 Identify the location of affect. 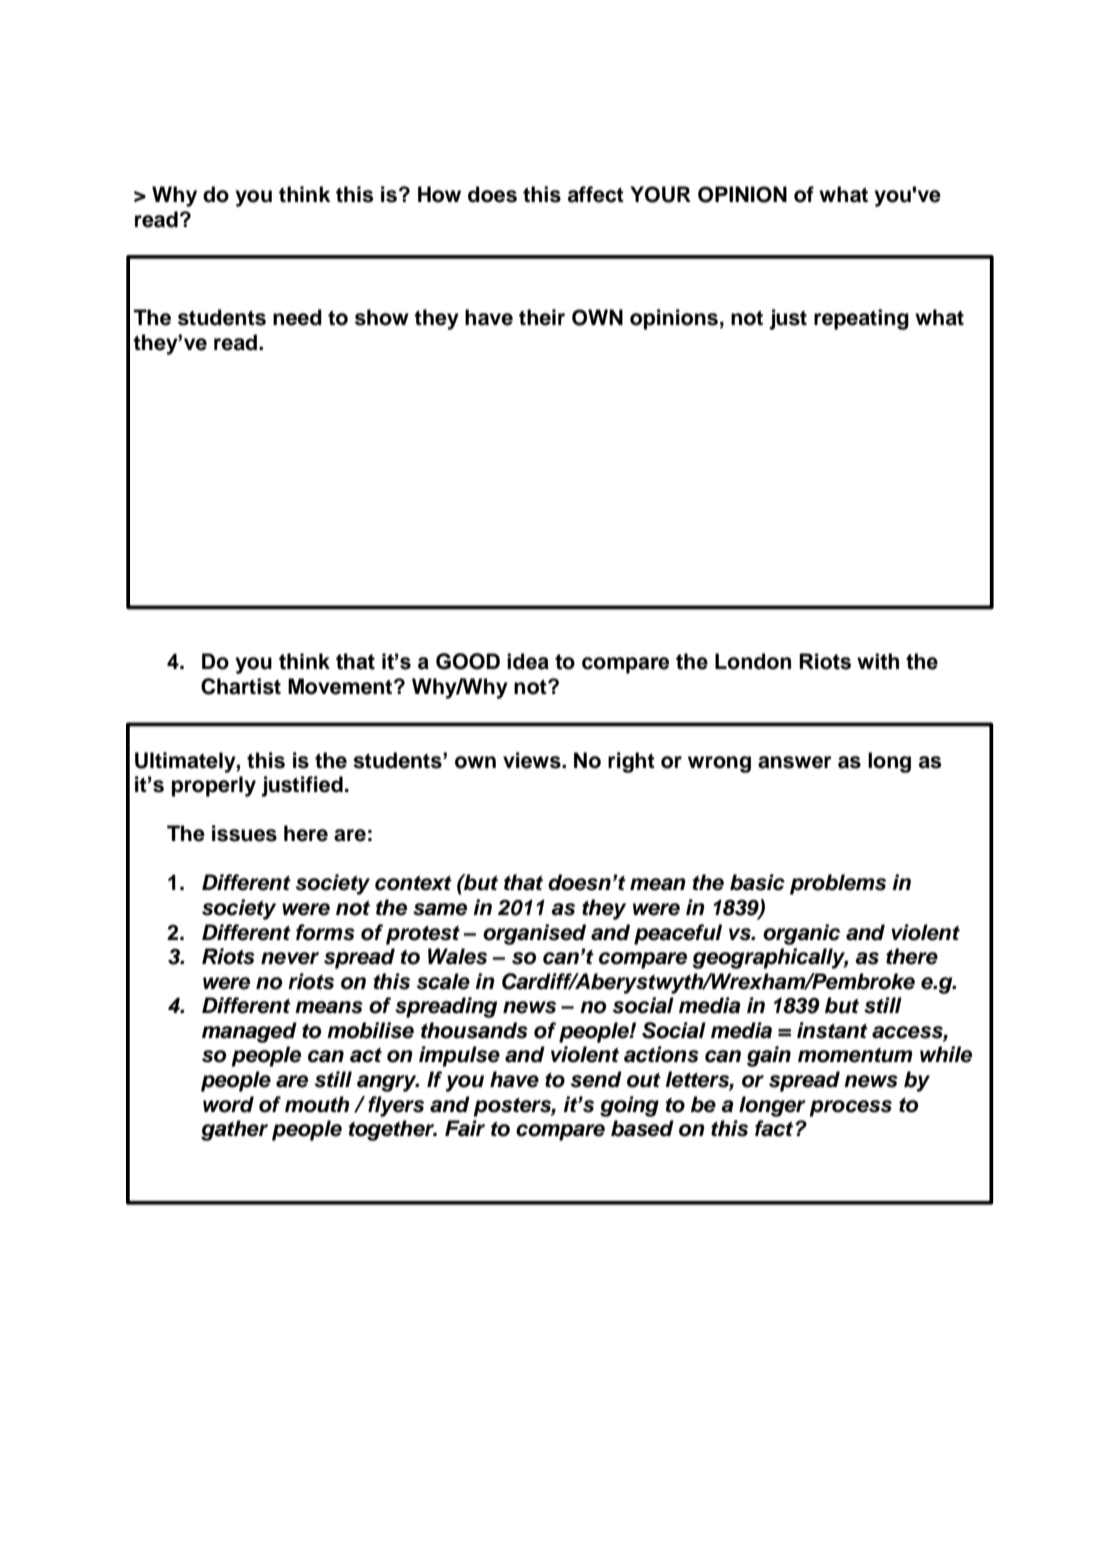
(596, 194).
